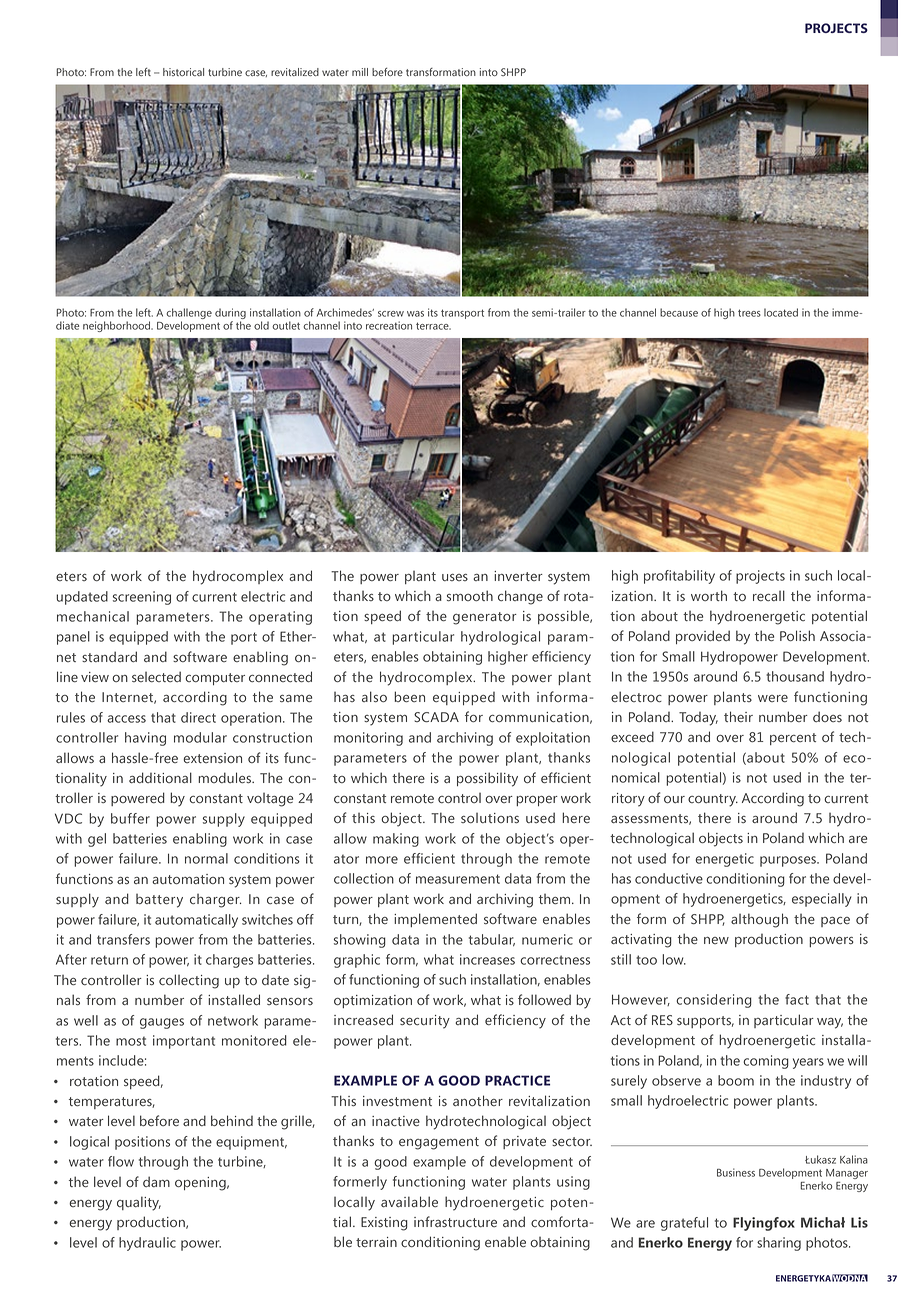 The height and width of the screenshot is (1308, 924). I want to click on sharing, so click(779, 1244).
